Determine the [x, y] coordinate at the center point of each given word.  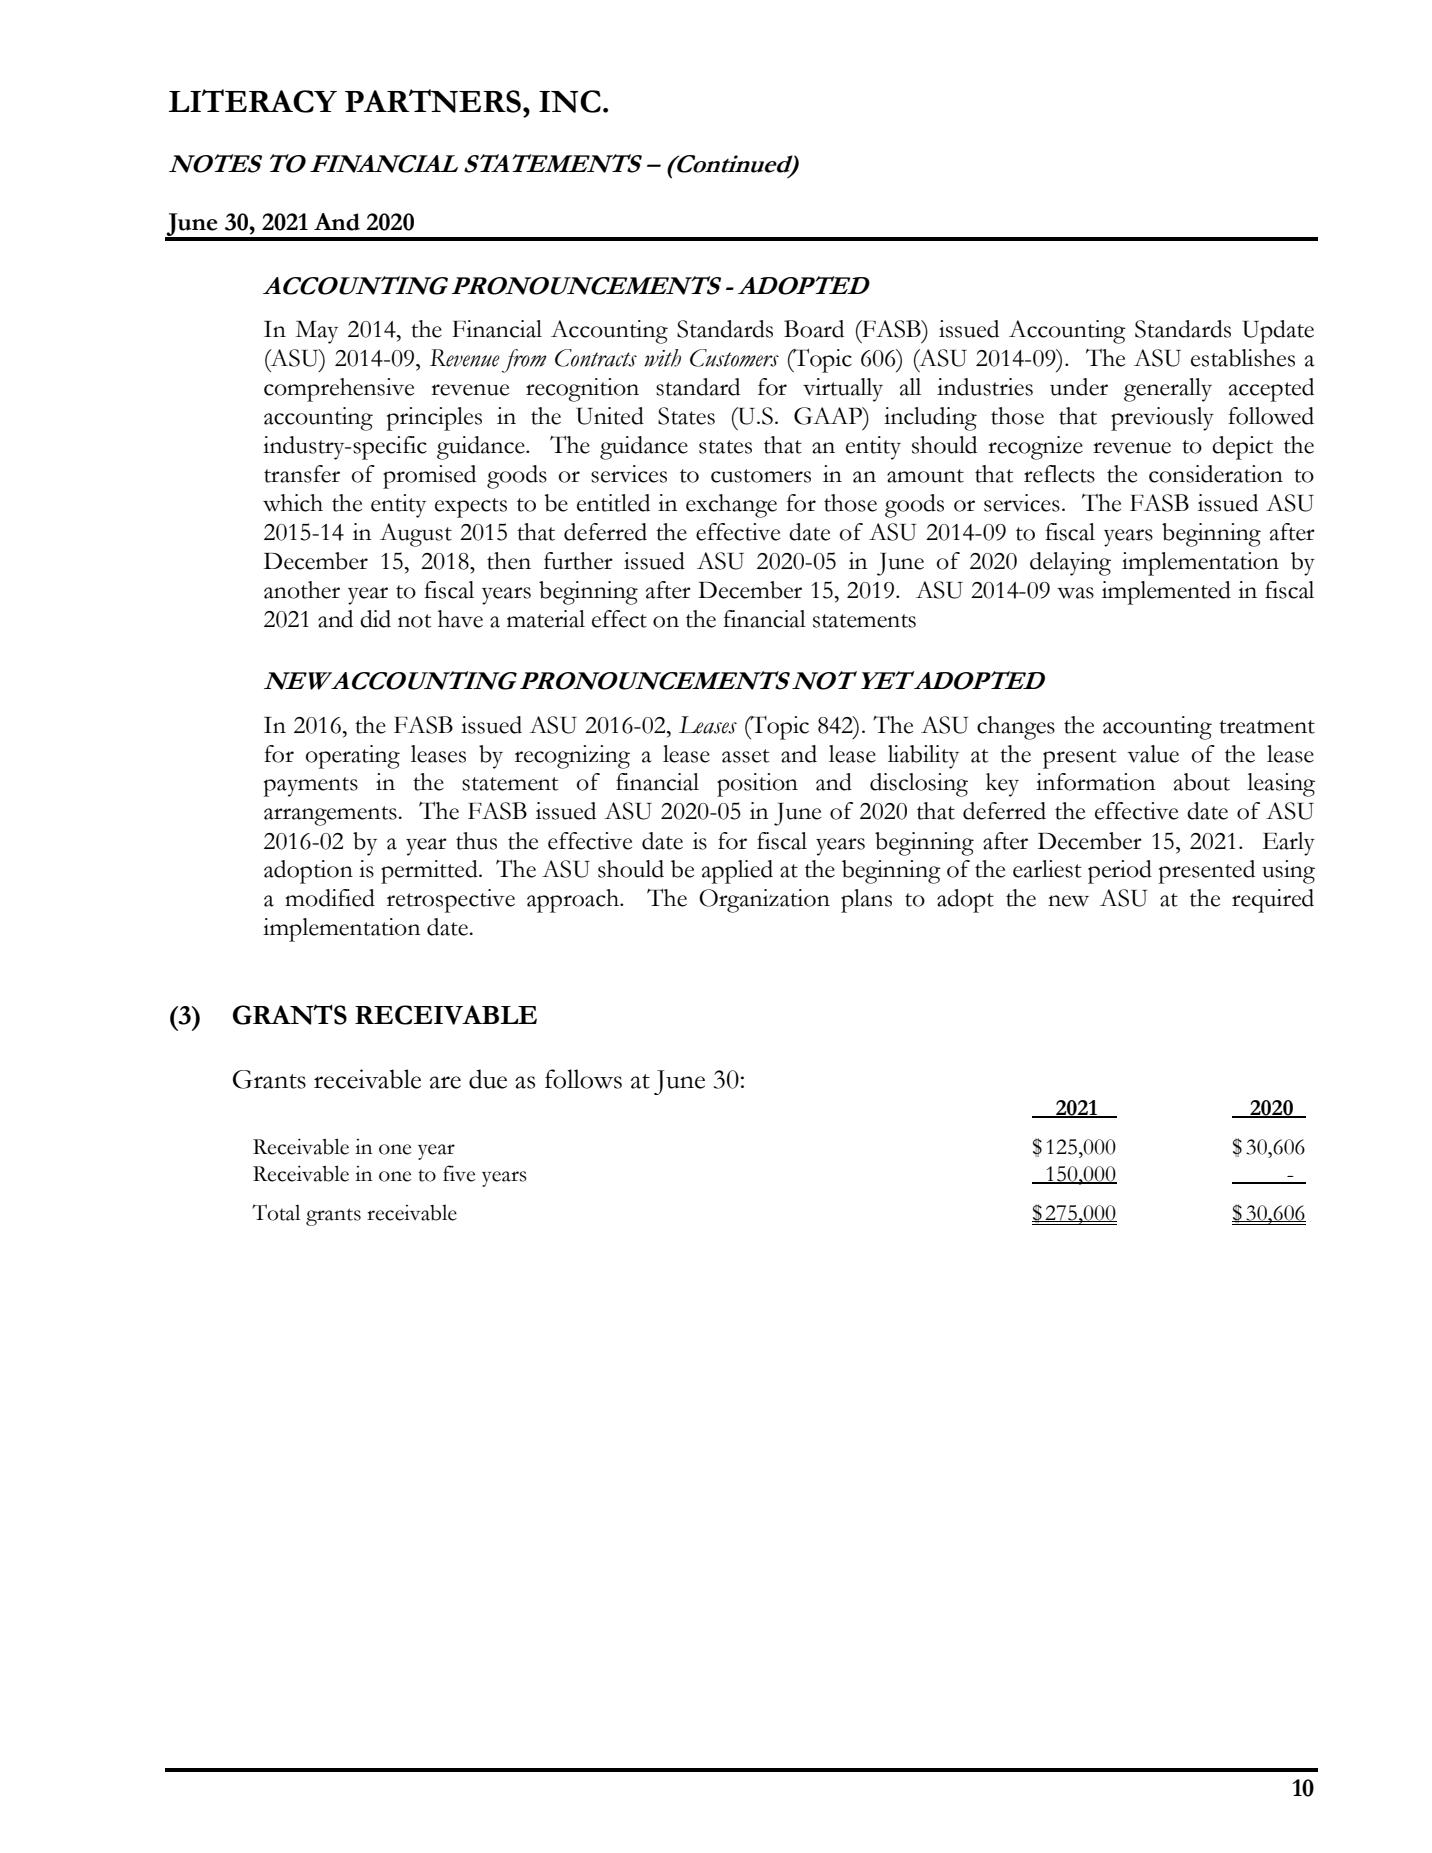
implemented [1166, 593]
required [1273, 901]
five [459, 1173]
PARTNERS [433, 101]
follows [583, 1079]
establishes [1243, 358]
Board [814, 329]
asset [745, 756]
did [375, 619]
